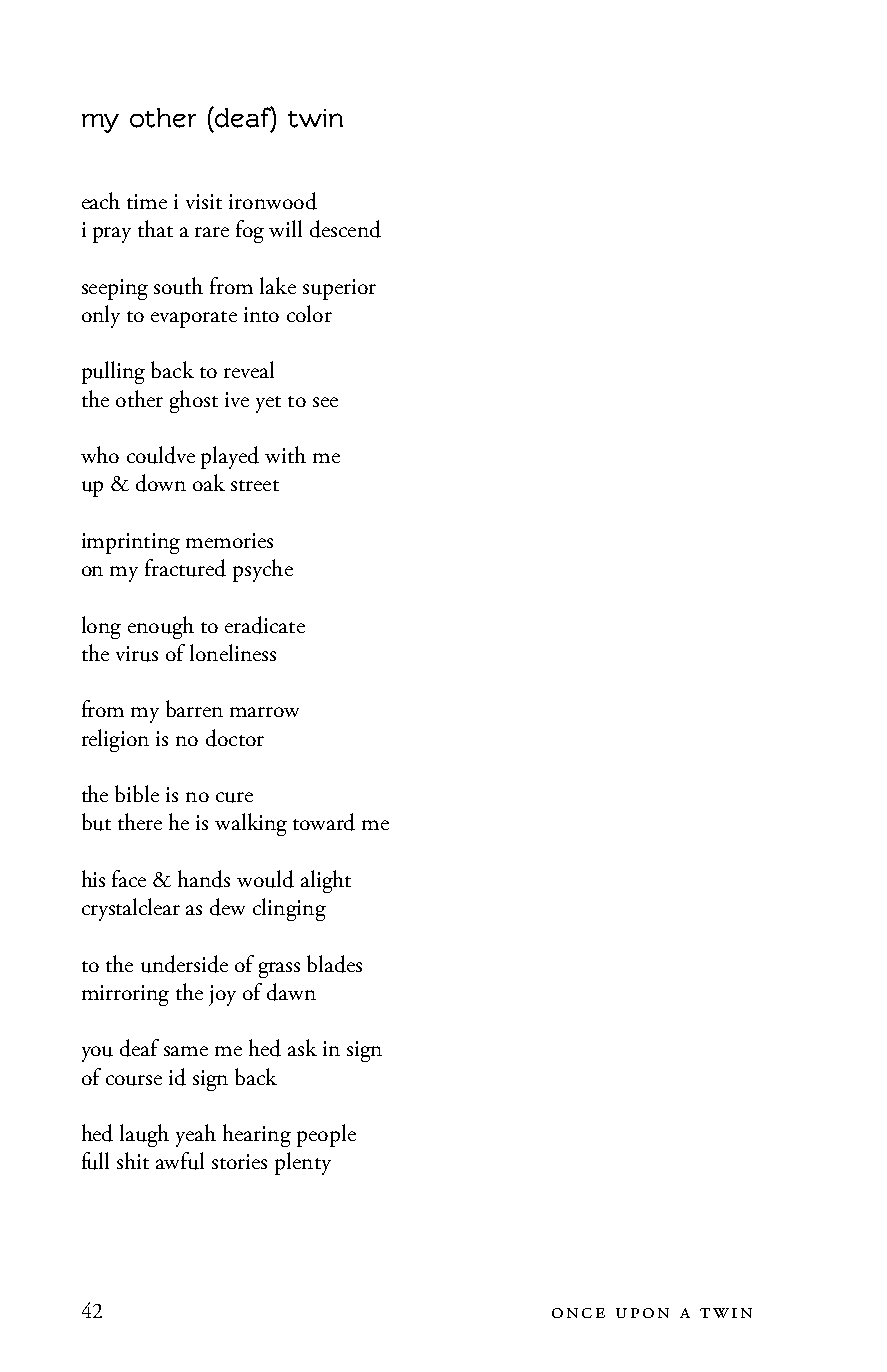 The width and height of the image is (887, 1372). I want to click on awful, so click(180, 1161).
